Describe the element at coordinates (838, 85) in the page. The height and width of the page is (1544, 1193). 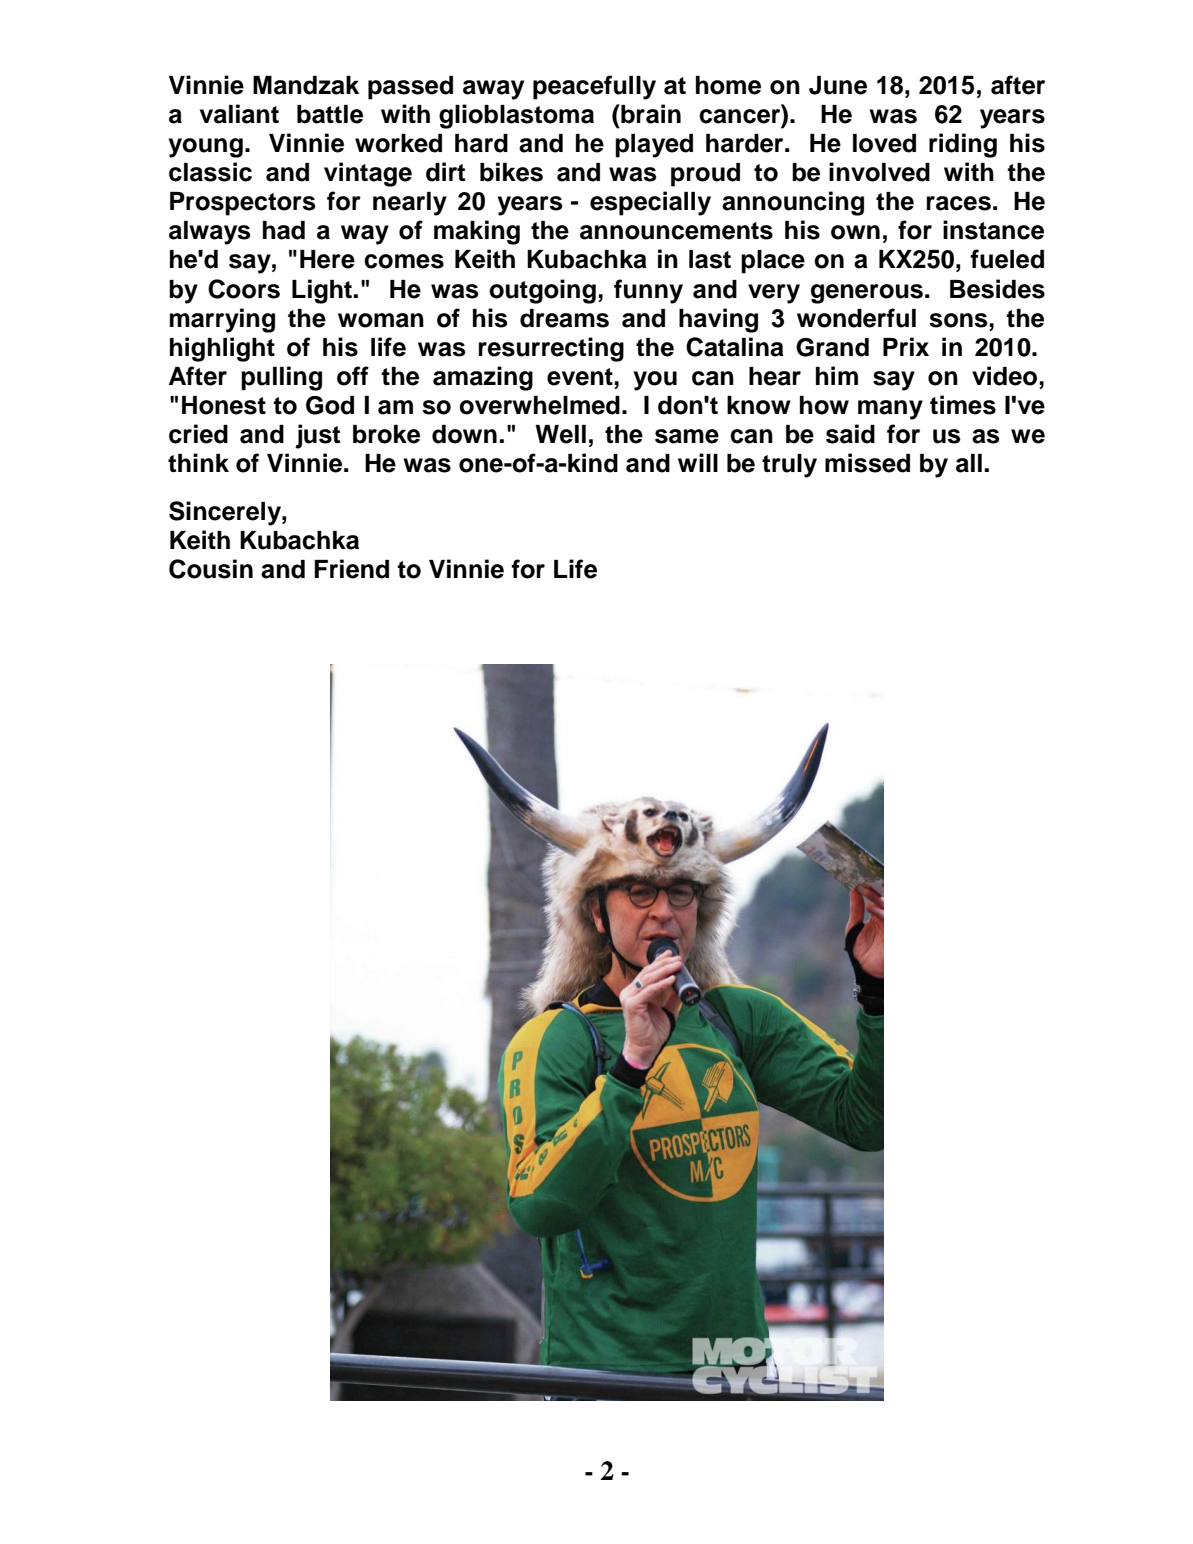
I see `June` at that location.
